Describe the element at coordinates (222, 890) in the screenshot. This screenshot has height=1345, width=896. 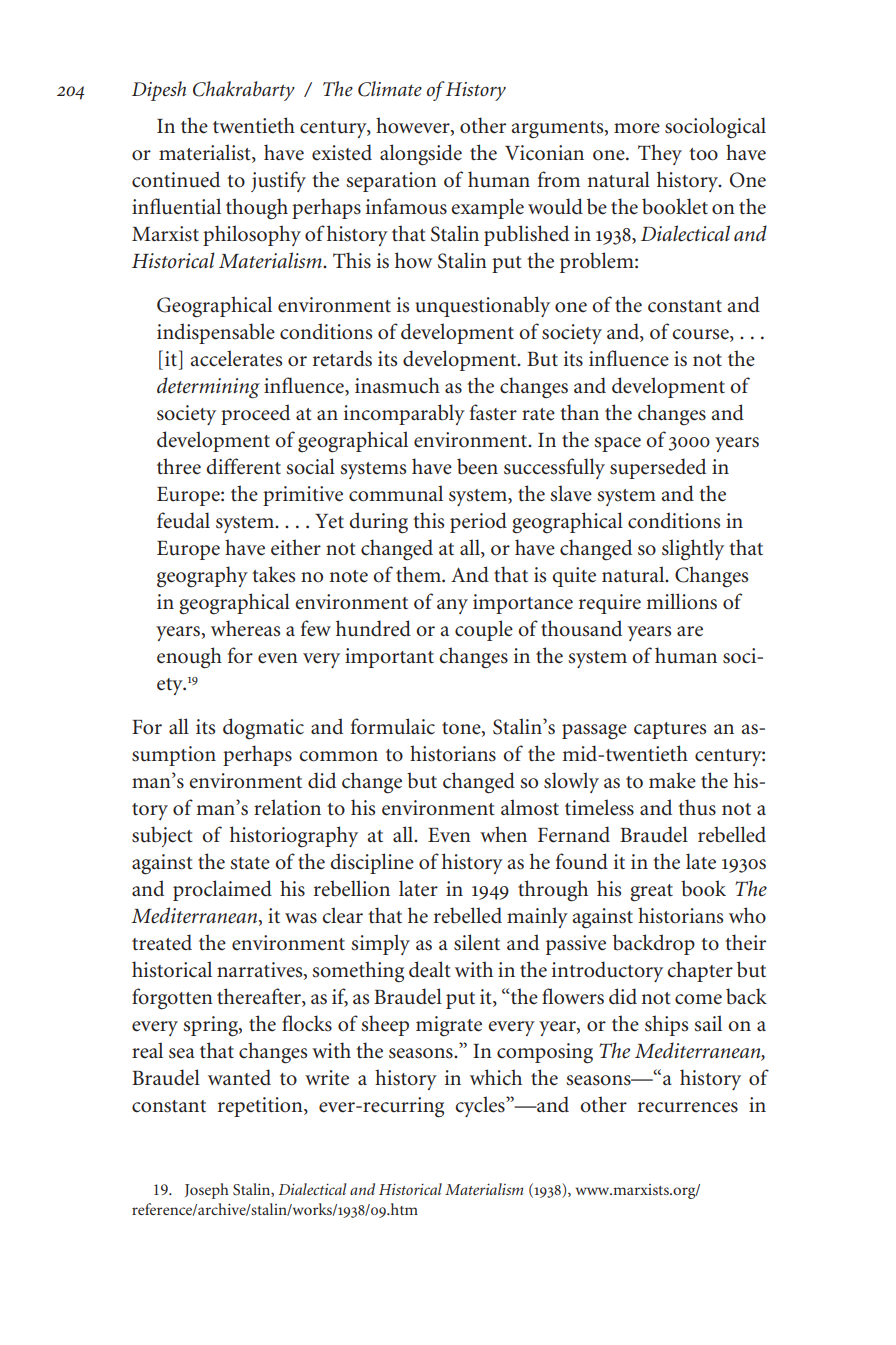
I see `proclaimed` at that location.
